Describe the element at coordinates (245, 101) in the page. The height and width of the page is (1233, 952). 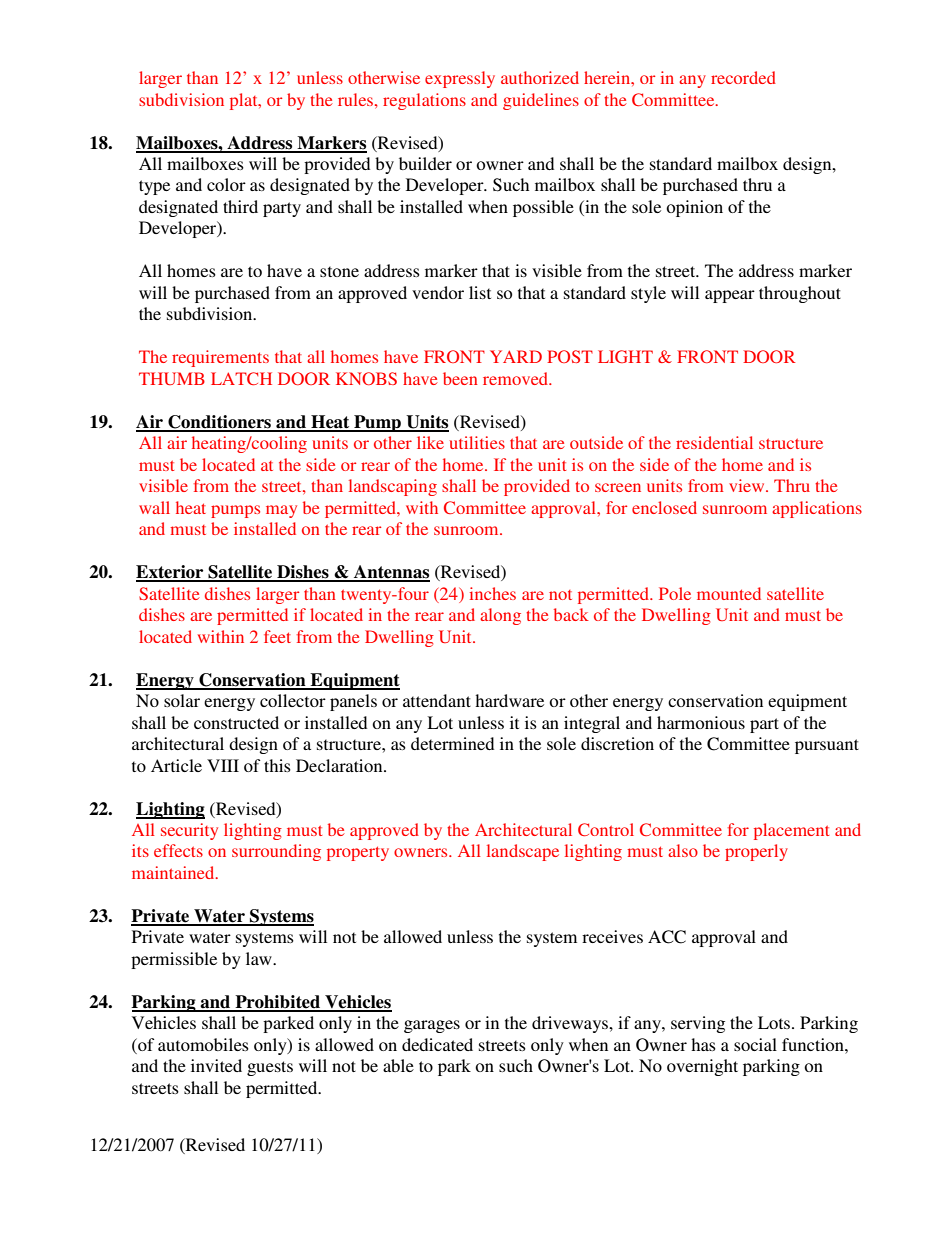
I see `plat` at that location.
